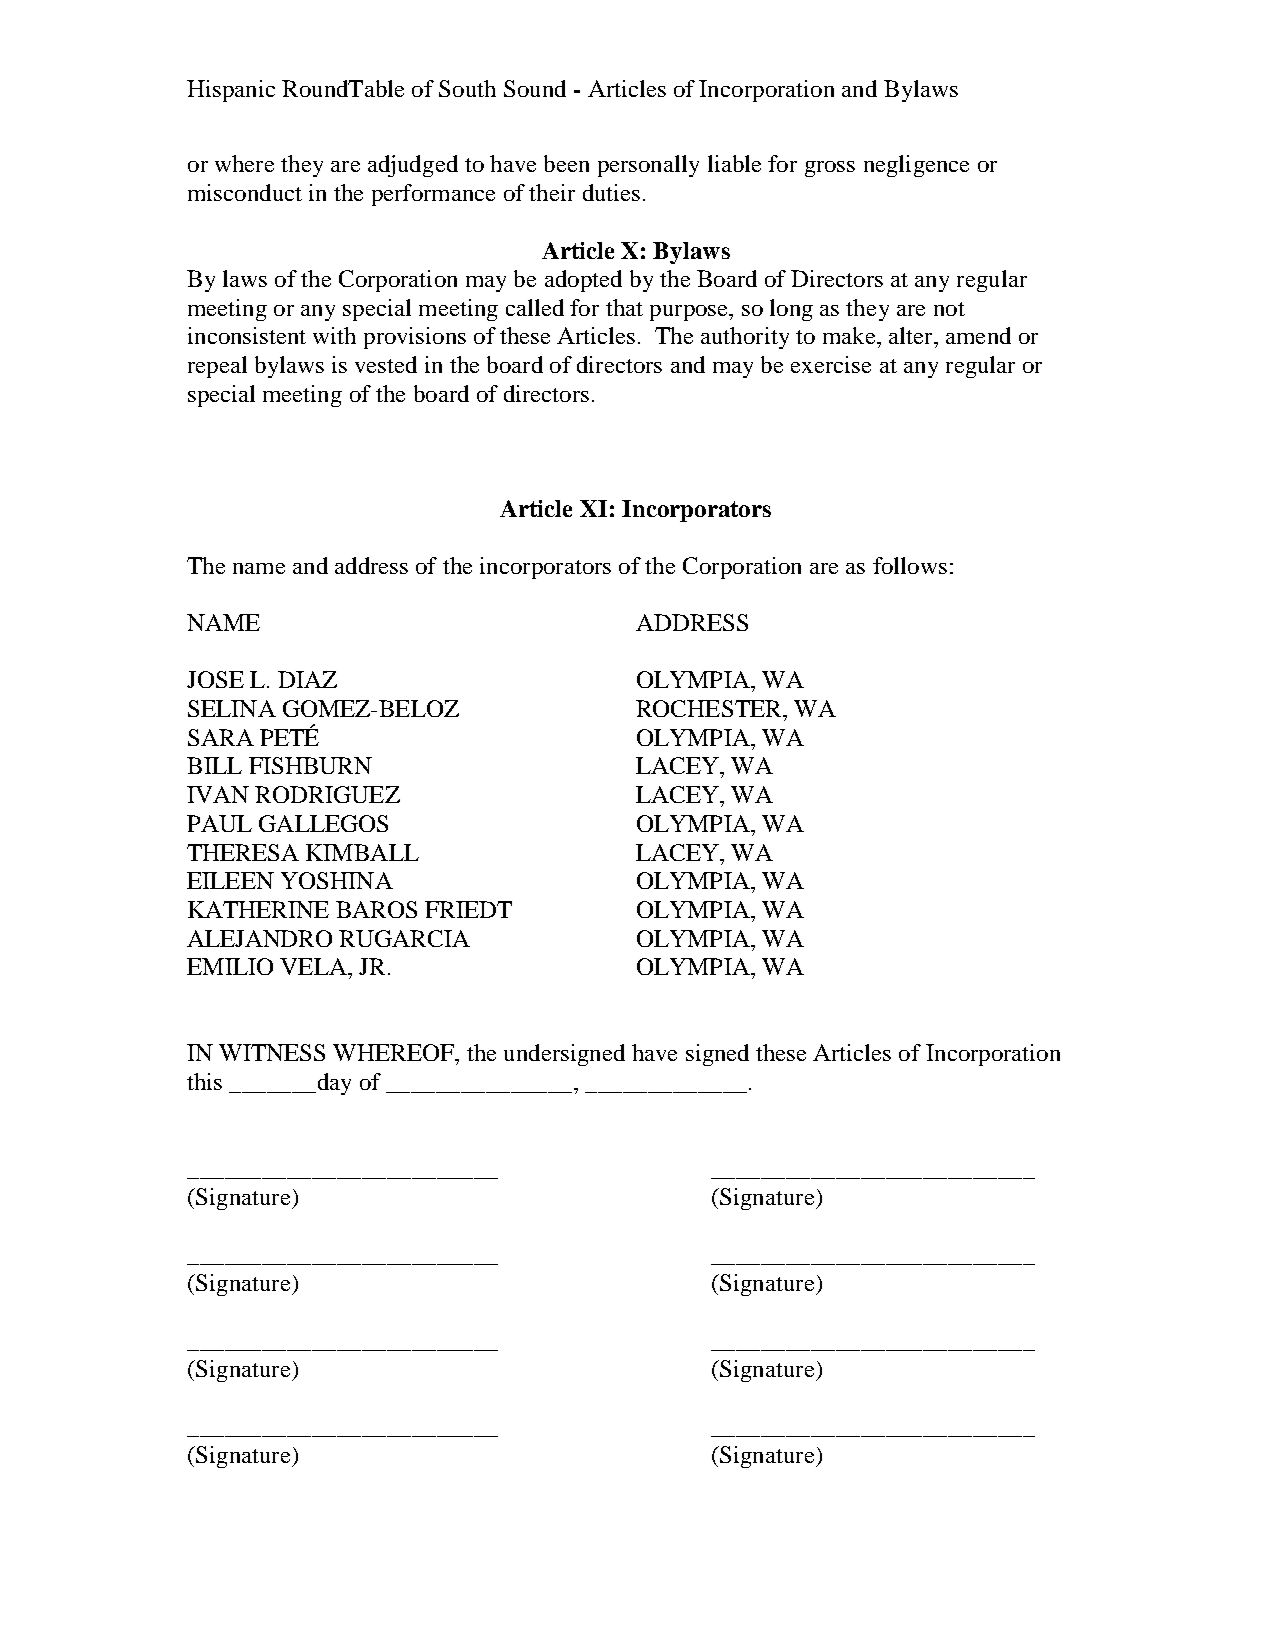 The height and width of the screenshot is (1646, 1272). What do you see at coordinates (272, 1052) in the screenshot?
I see `WITNESS` at bounding box center [272, 1052].
